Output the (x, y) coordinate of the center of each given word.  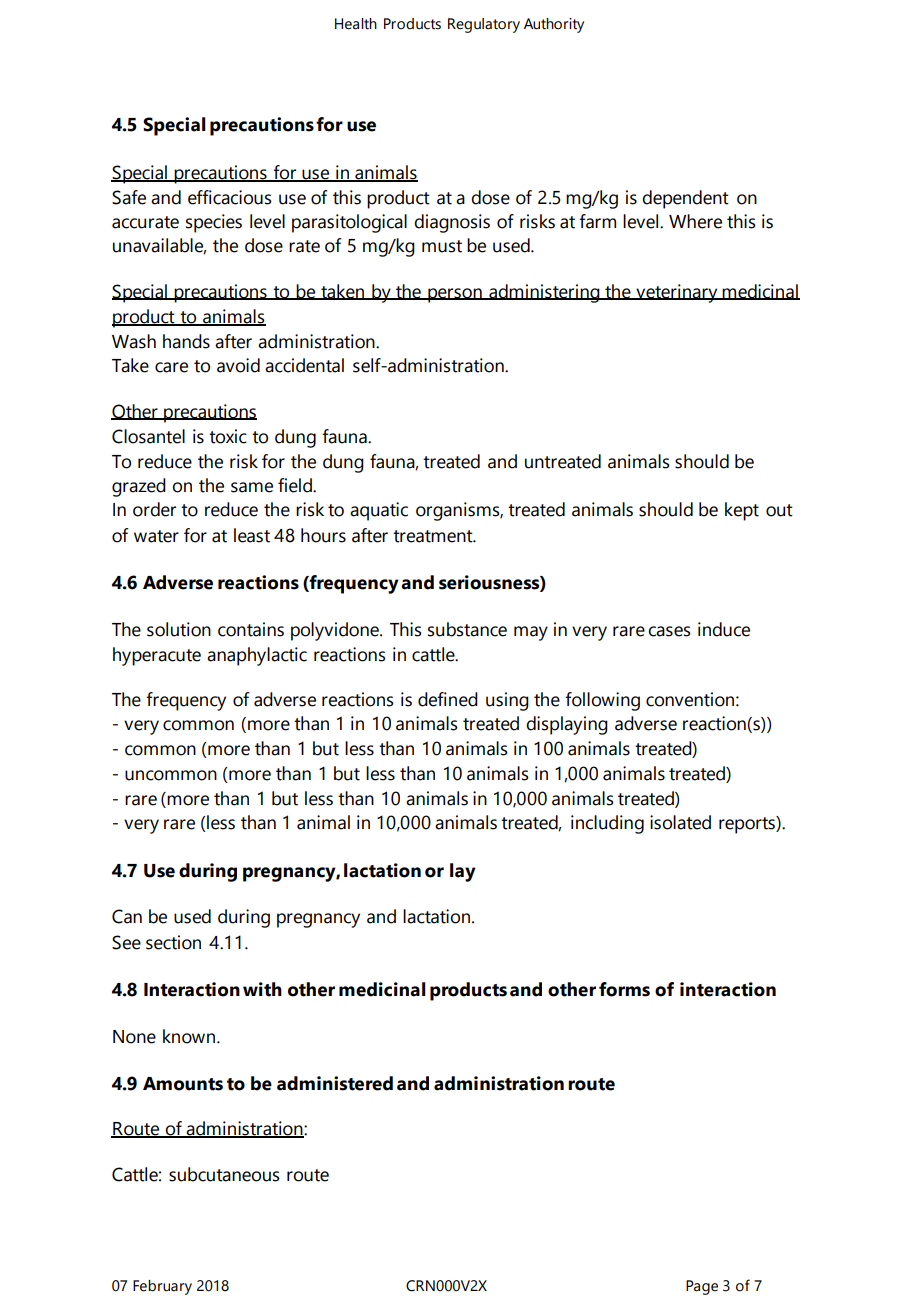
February (162, 1287)
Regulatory (484, 25)
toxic (228, 436)
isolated (680, 822)
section (173, 942)
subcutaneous (224, 1174)
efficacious (230, 197)
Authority (554, 25)
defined (448, 699)
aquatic (379, 511)
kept (742, 511)
